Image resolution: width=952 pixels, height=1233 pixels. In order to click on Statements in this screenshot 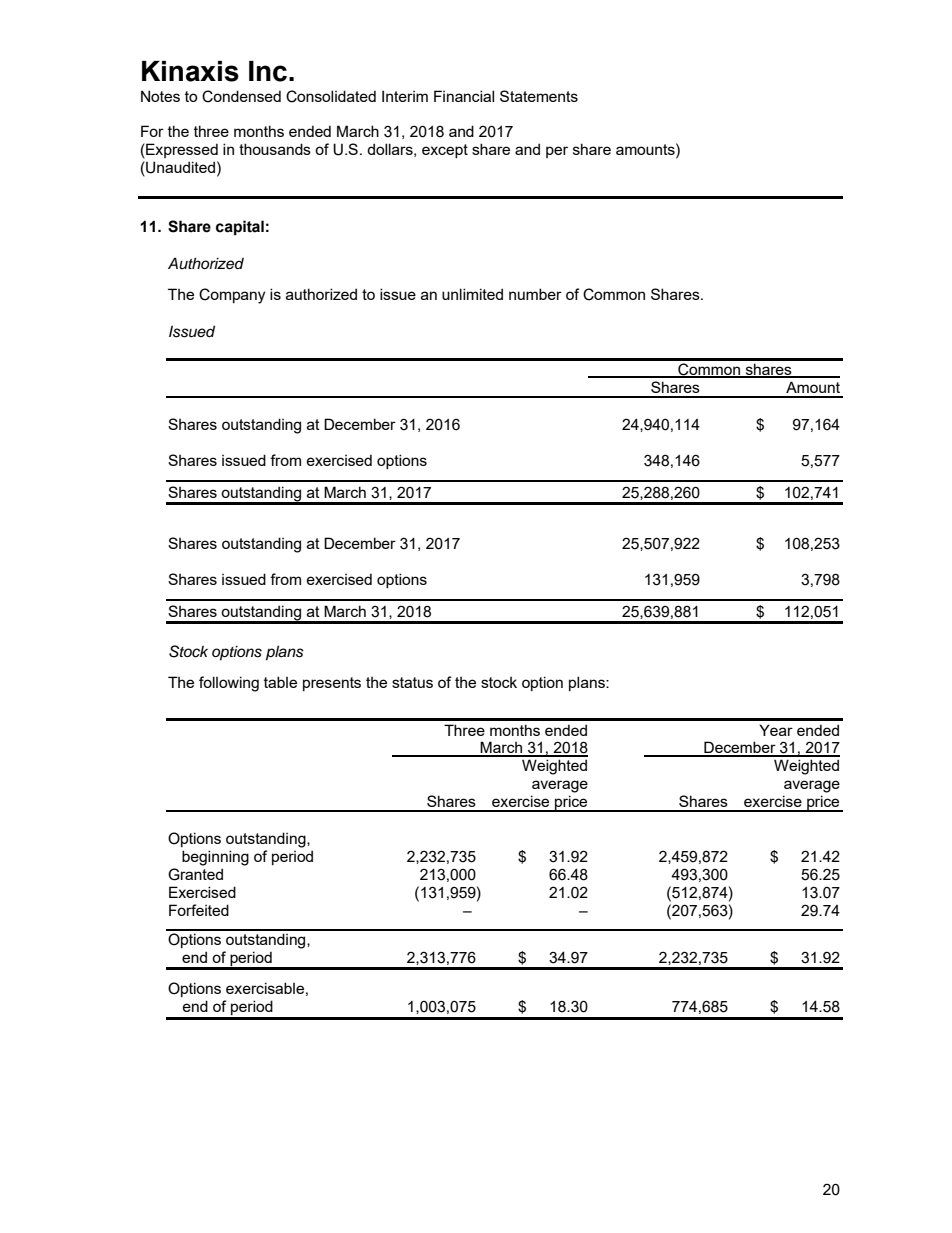, I will do `click(539, 96)`.
